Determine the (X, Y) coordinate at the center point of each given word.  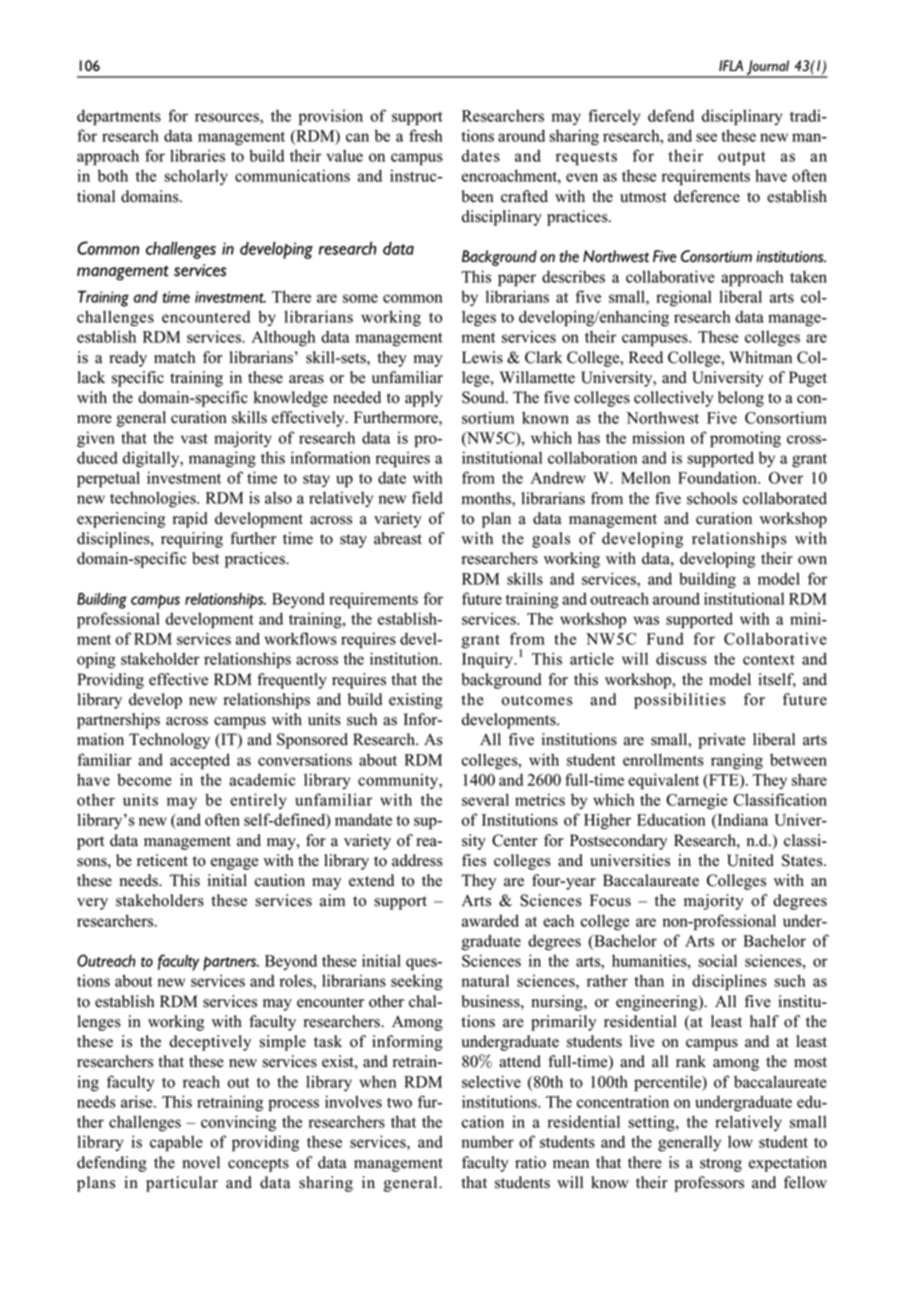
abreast (398, 538)
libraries (197, 155)
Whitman (760, 357)
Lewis (482, 357)
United (750, 860)
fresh (426, 135)
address (417, 860)
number (488, 1141)
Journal (768, 68)
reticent (162, 860)
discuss (681, 658)
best (205, 558)
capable (176, 1143)
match (175, 357)
